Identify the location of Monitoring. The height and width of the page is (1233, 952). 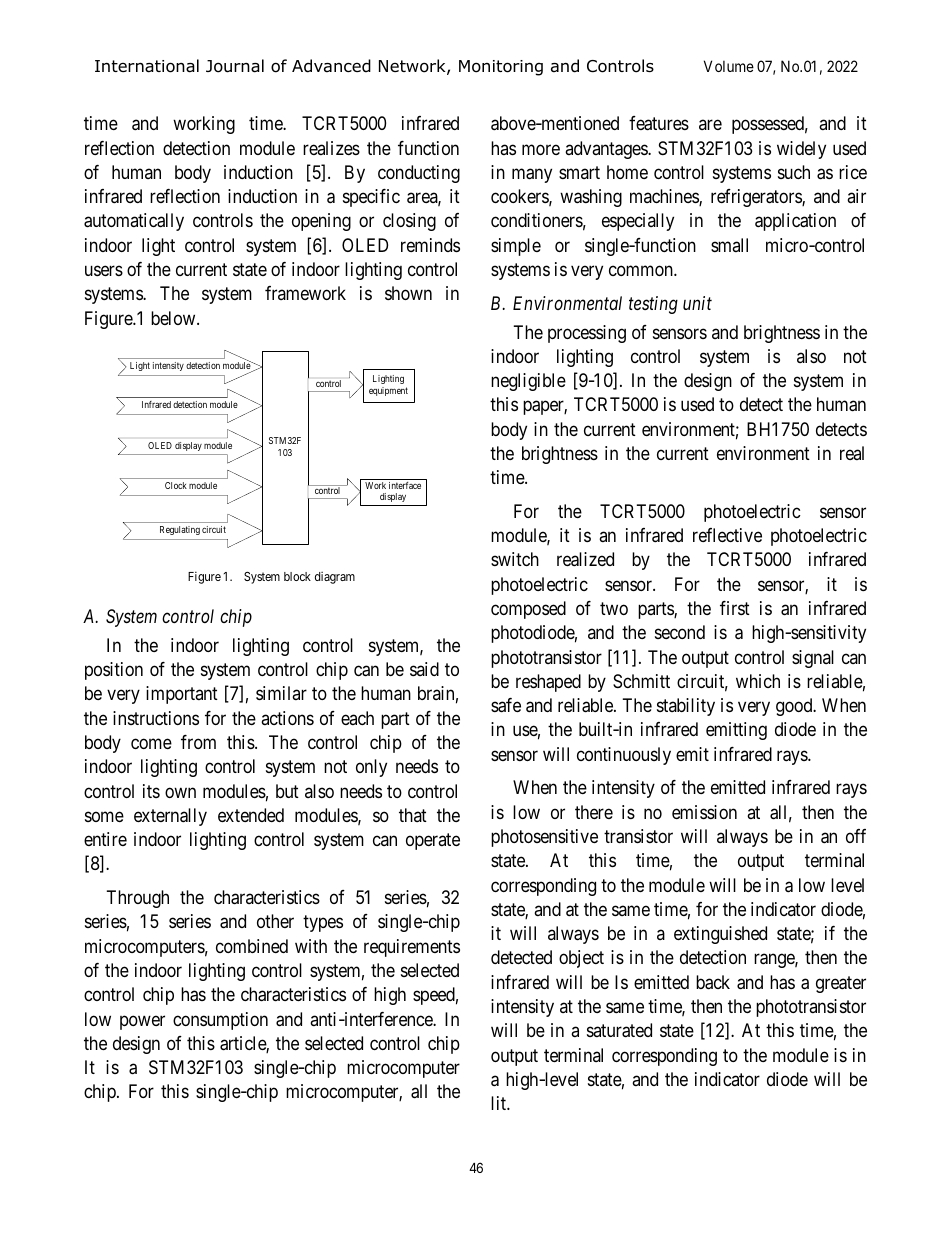
(501, 68).
